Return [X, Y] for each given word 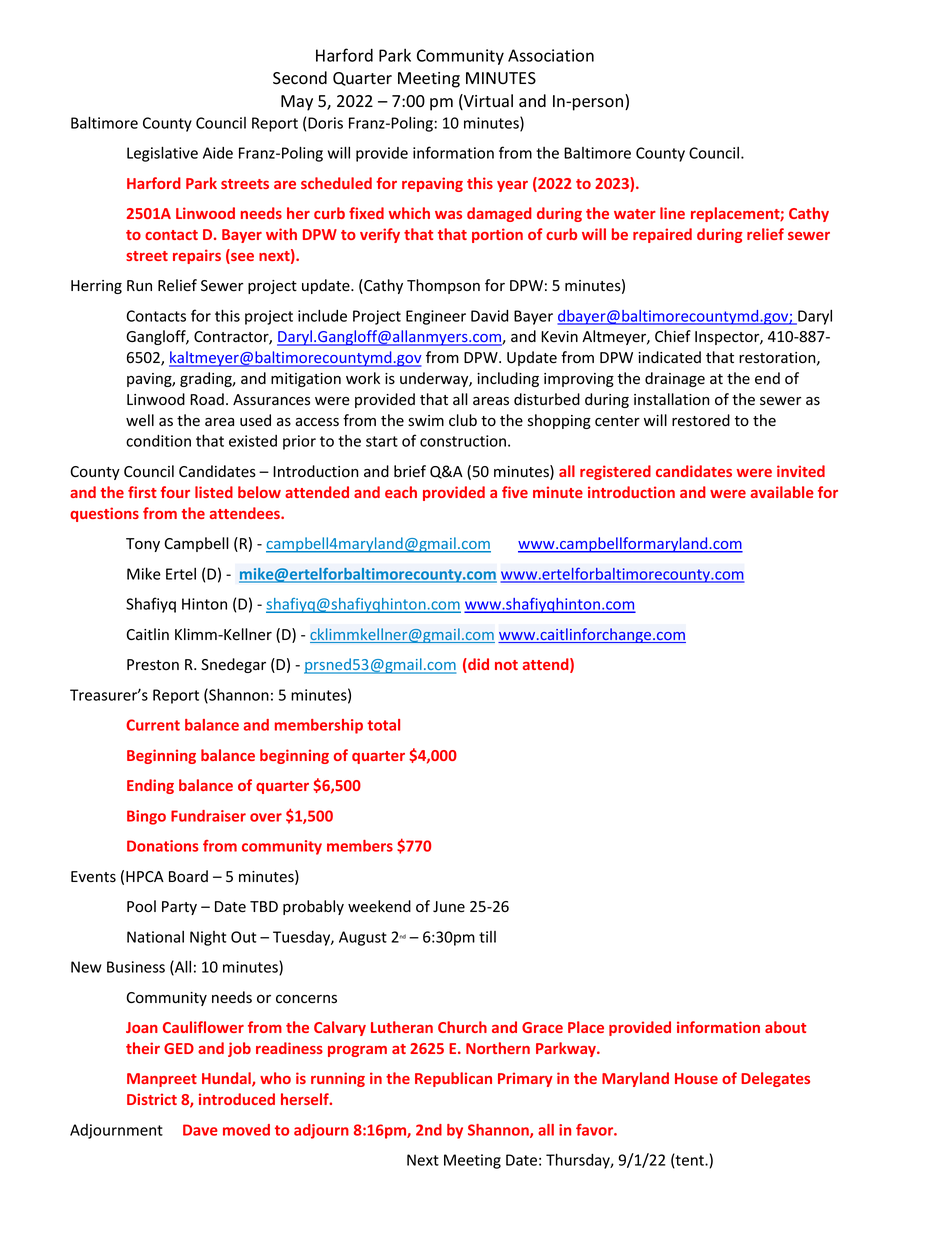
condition [158, 441]
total [383, 725]
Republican [453, 1079]
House [696, 1078]
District [152, 1099]
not [506, 665]
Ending [150, 786]
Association [551, 55]
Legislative [162, 154]
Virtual [487, 102]
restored [701, 420]
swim [426, 420]
